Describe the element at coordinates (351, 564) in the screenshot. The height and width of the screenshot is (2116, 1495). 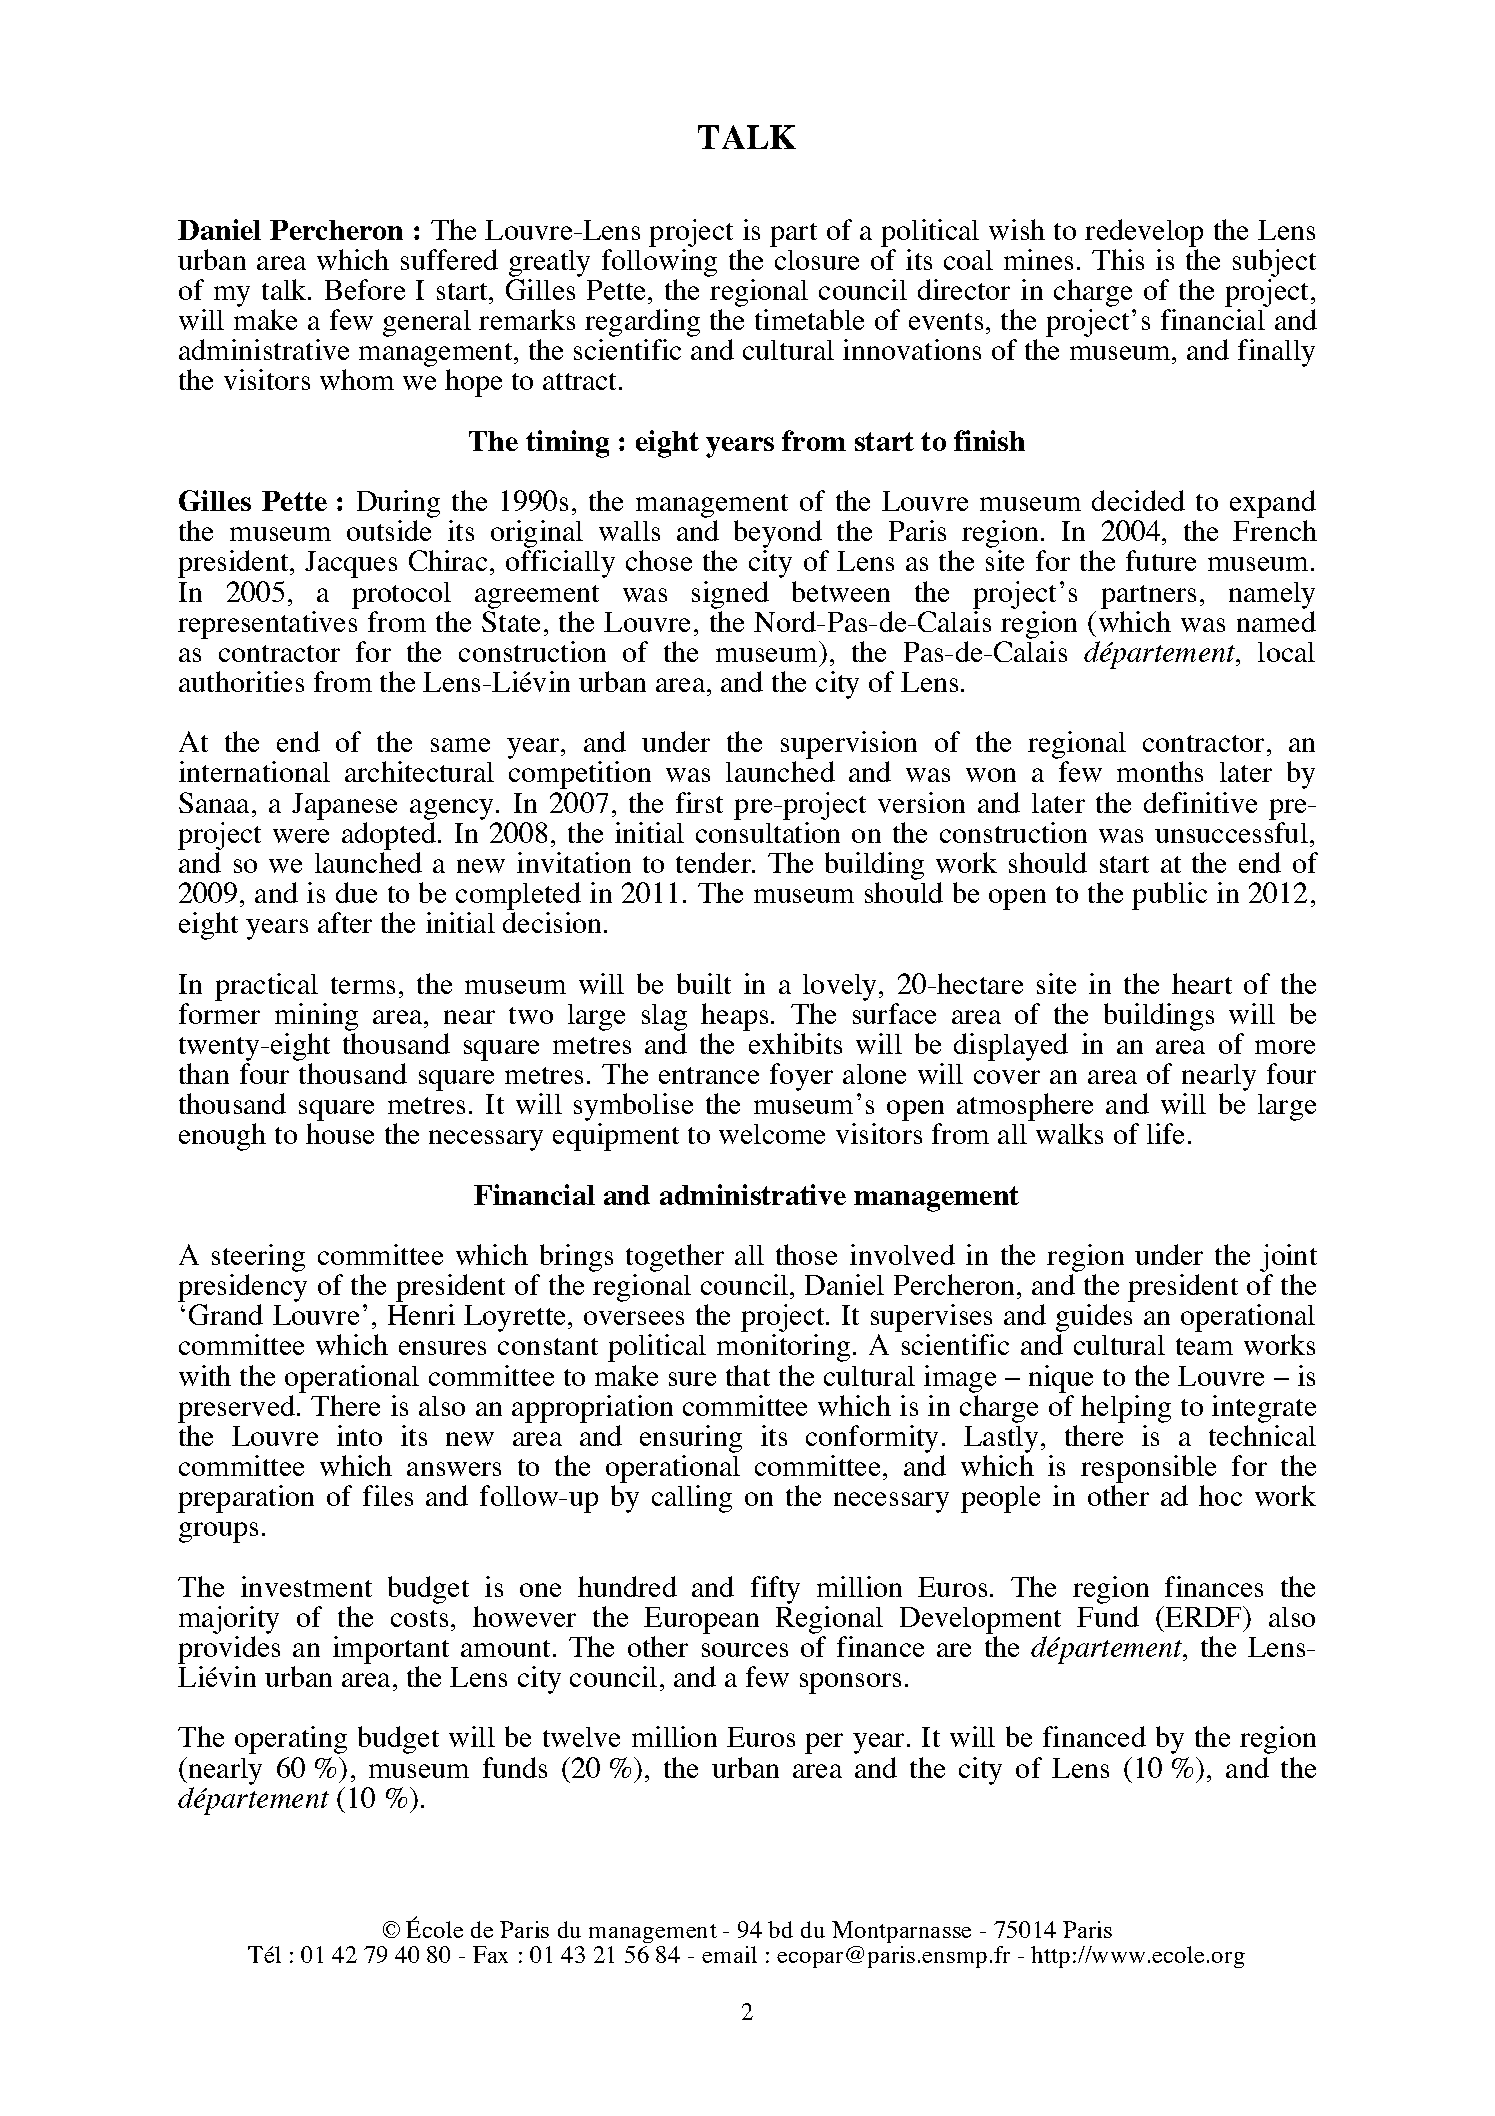
I see `Jacques` at that location.
